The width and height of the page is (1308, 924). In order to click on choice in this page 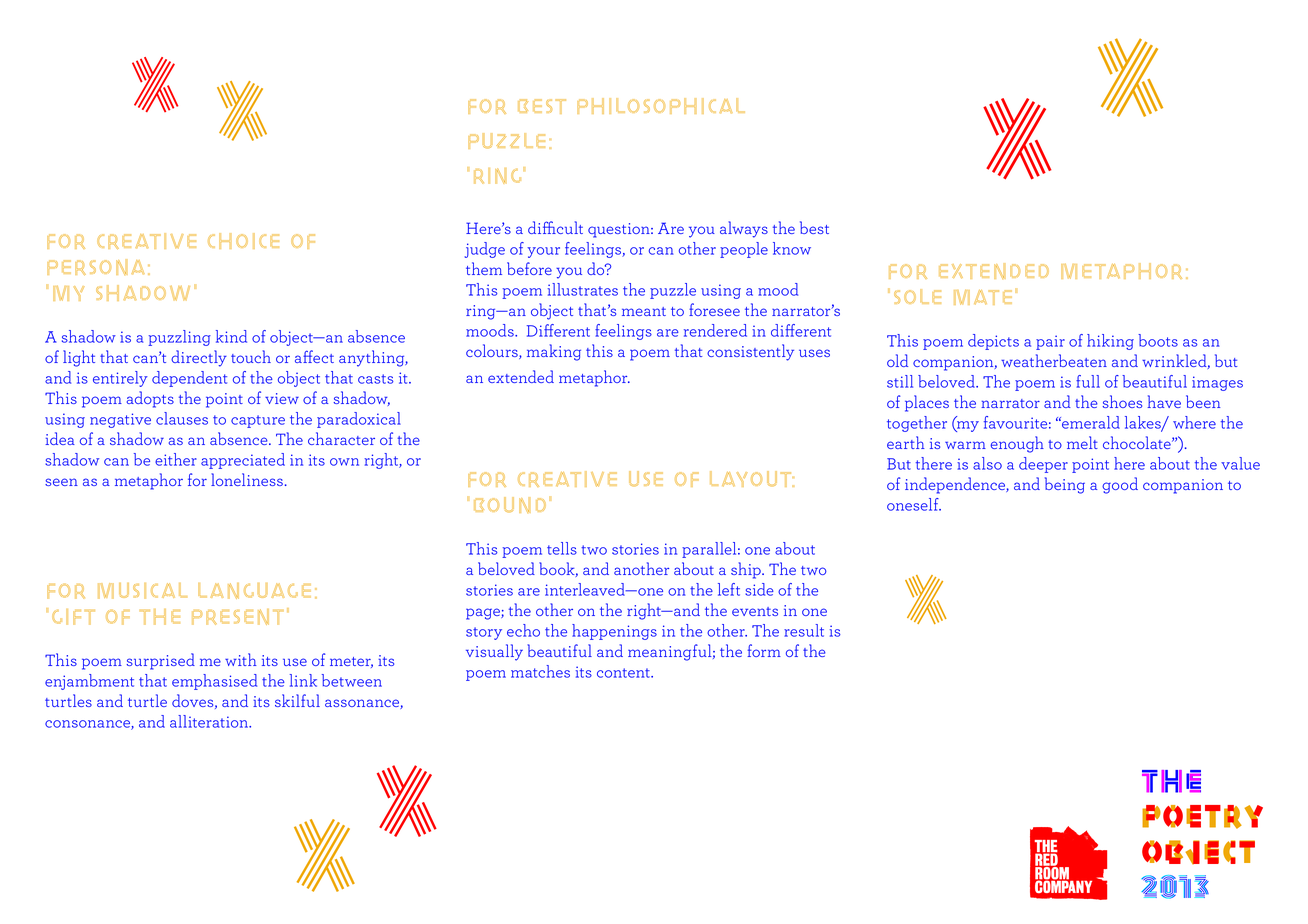, I will do `click(243, 241)`.
